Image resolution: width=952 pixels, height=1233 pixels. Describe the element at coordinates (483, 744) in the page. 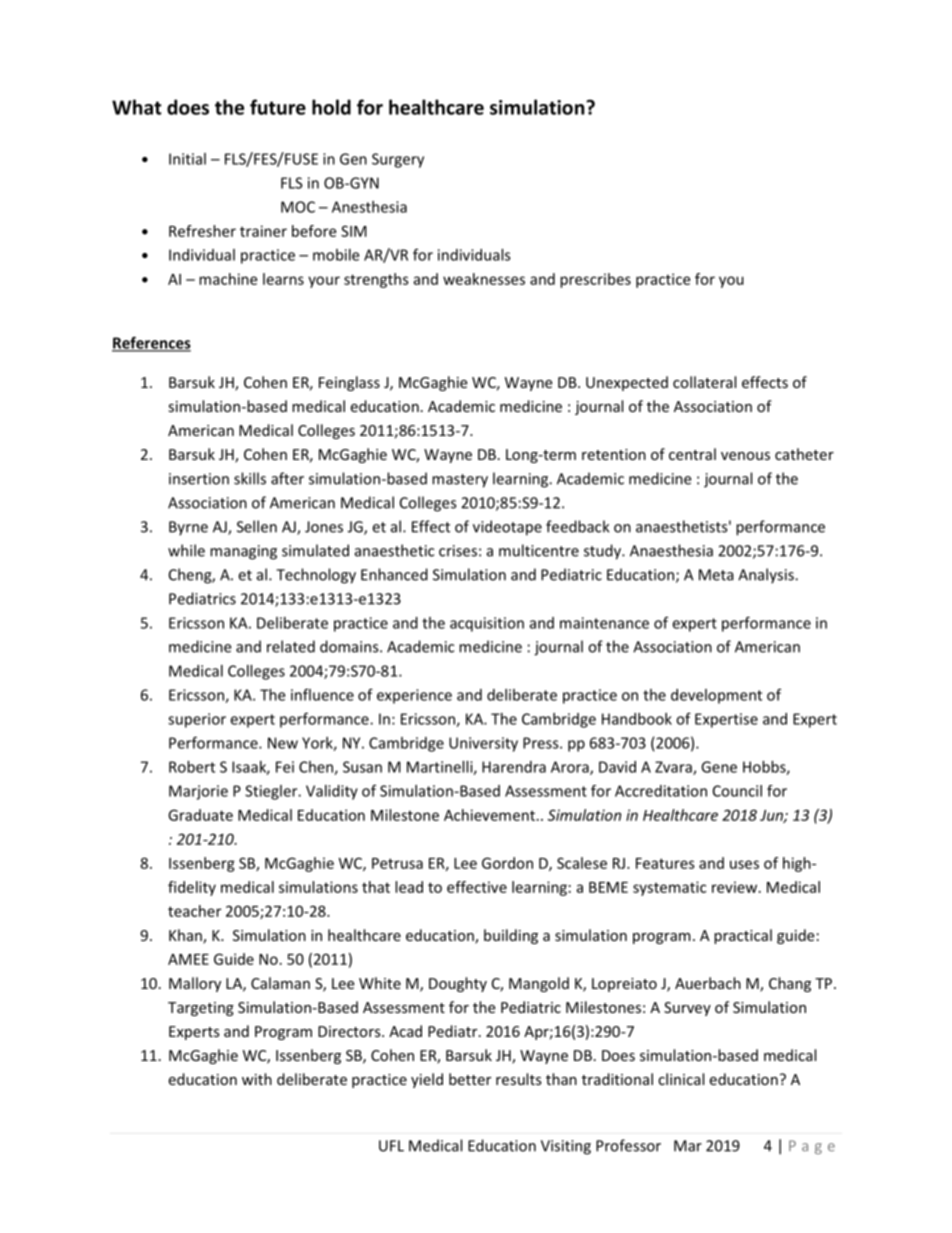

I see `University` at that location.
